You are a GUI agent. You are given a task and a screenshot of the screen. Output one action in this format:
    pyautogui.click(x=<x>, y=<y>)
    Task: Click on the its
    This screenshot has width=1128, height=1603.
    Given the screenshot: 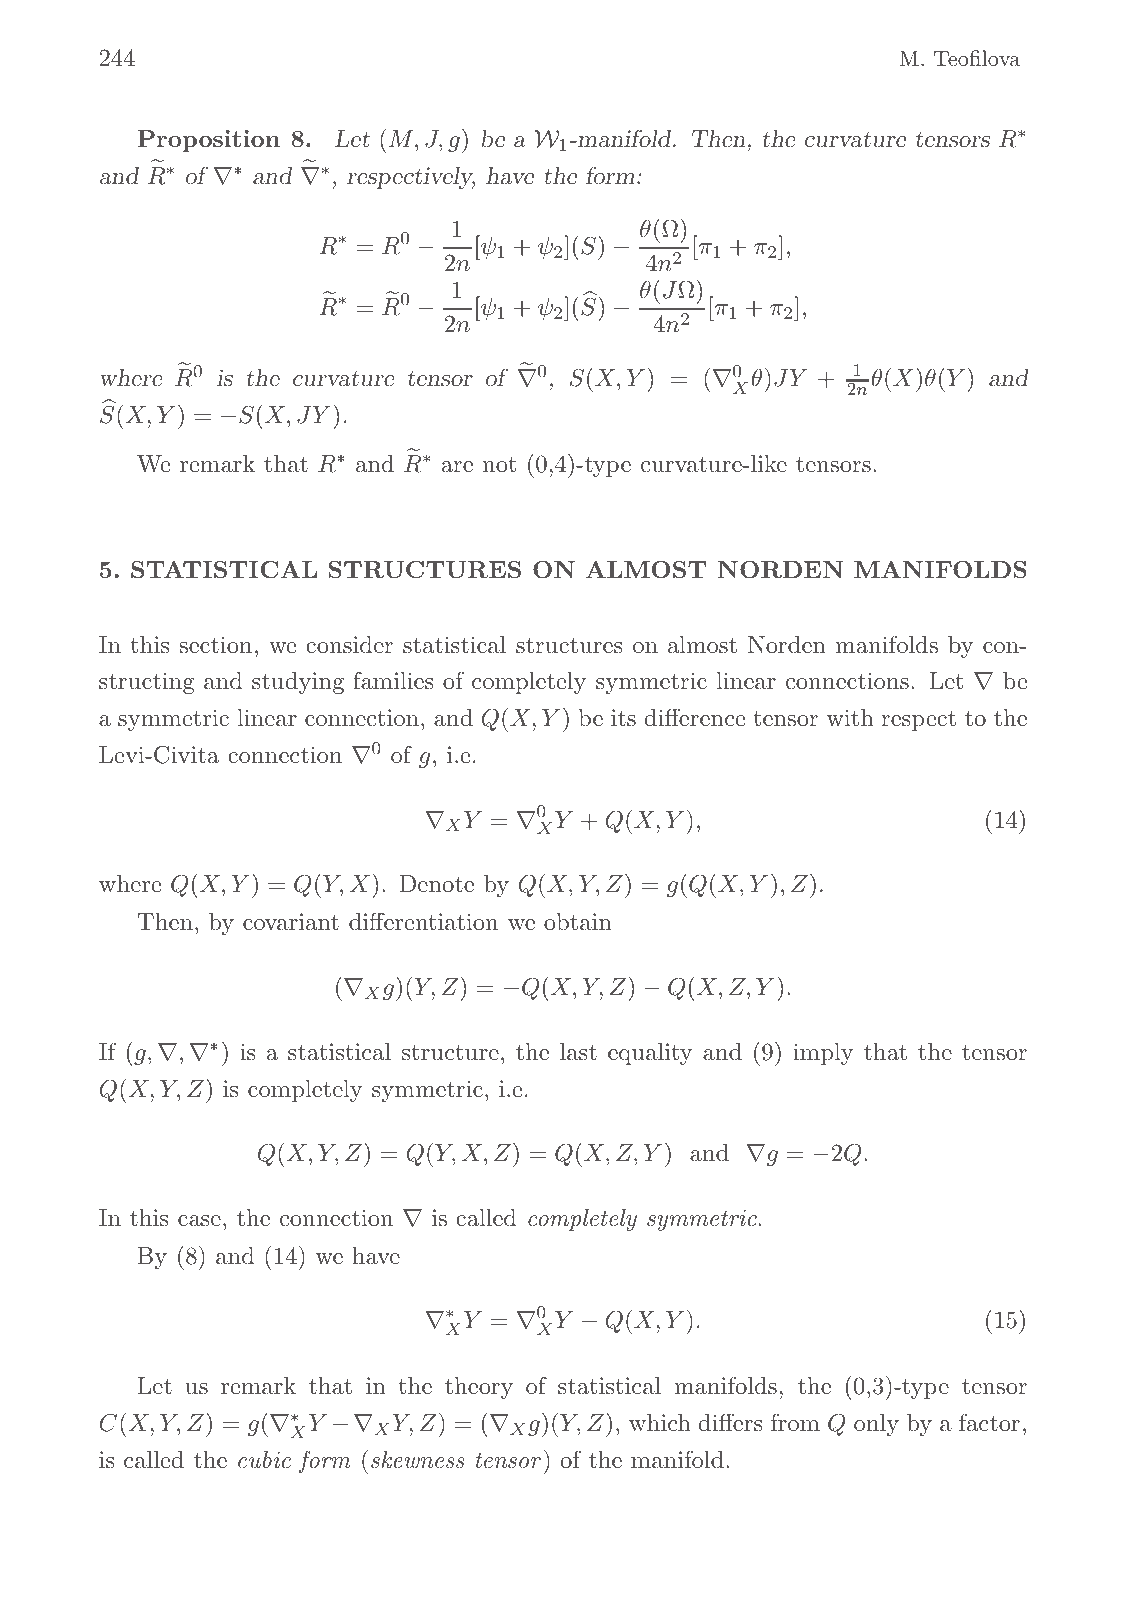 What is the action you would take?
    pyautogui.click(x=623, y=718)
